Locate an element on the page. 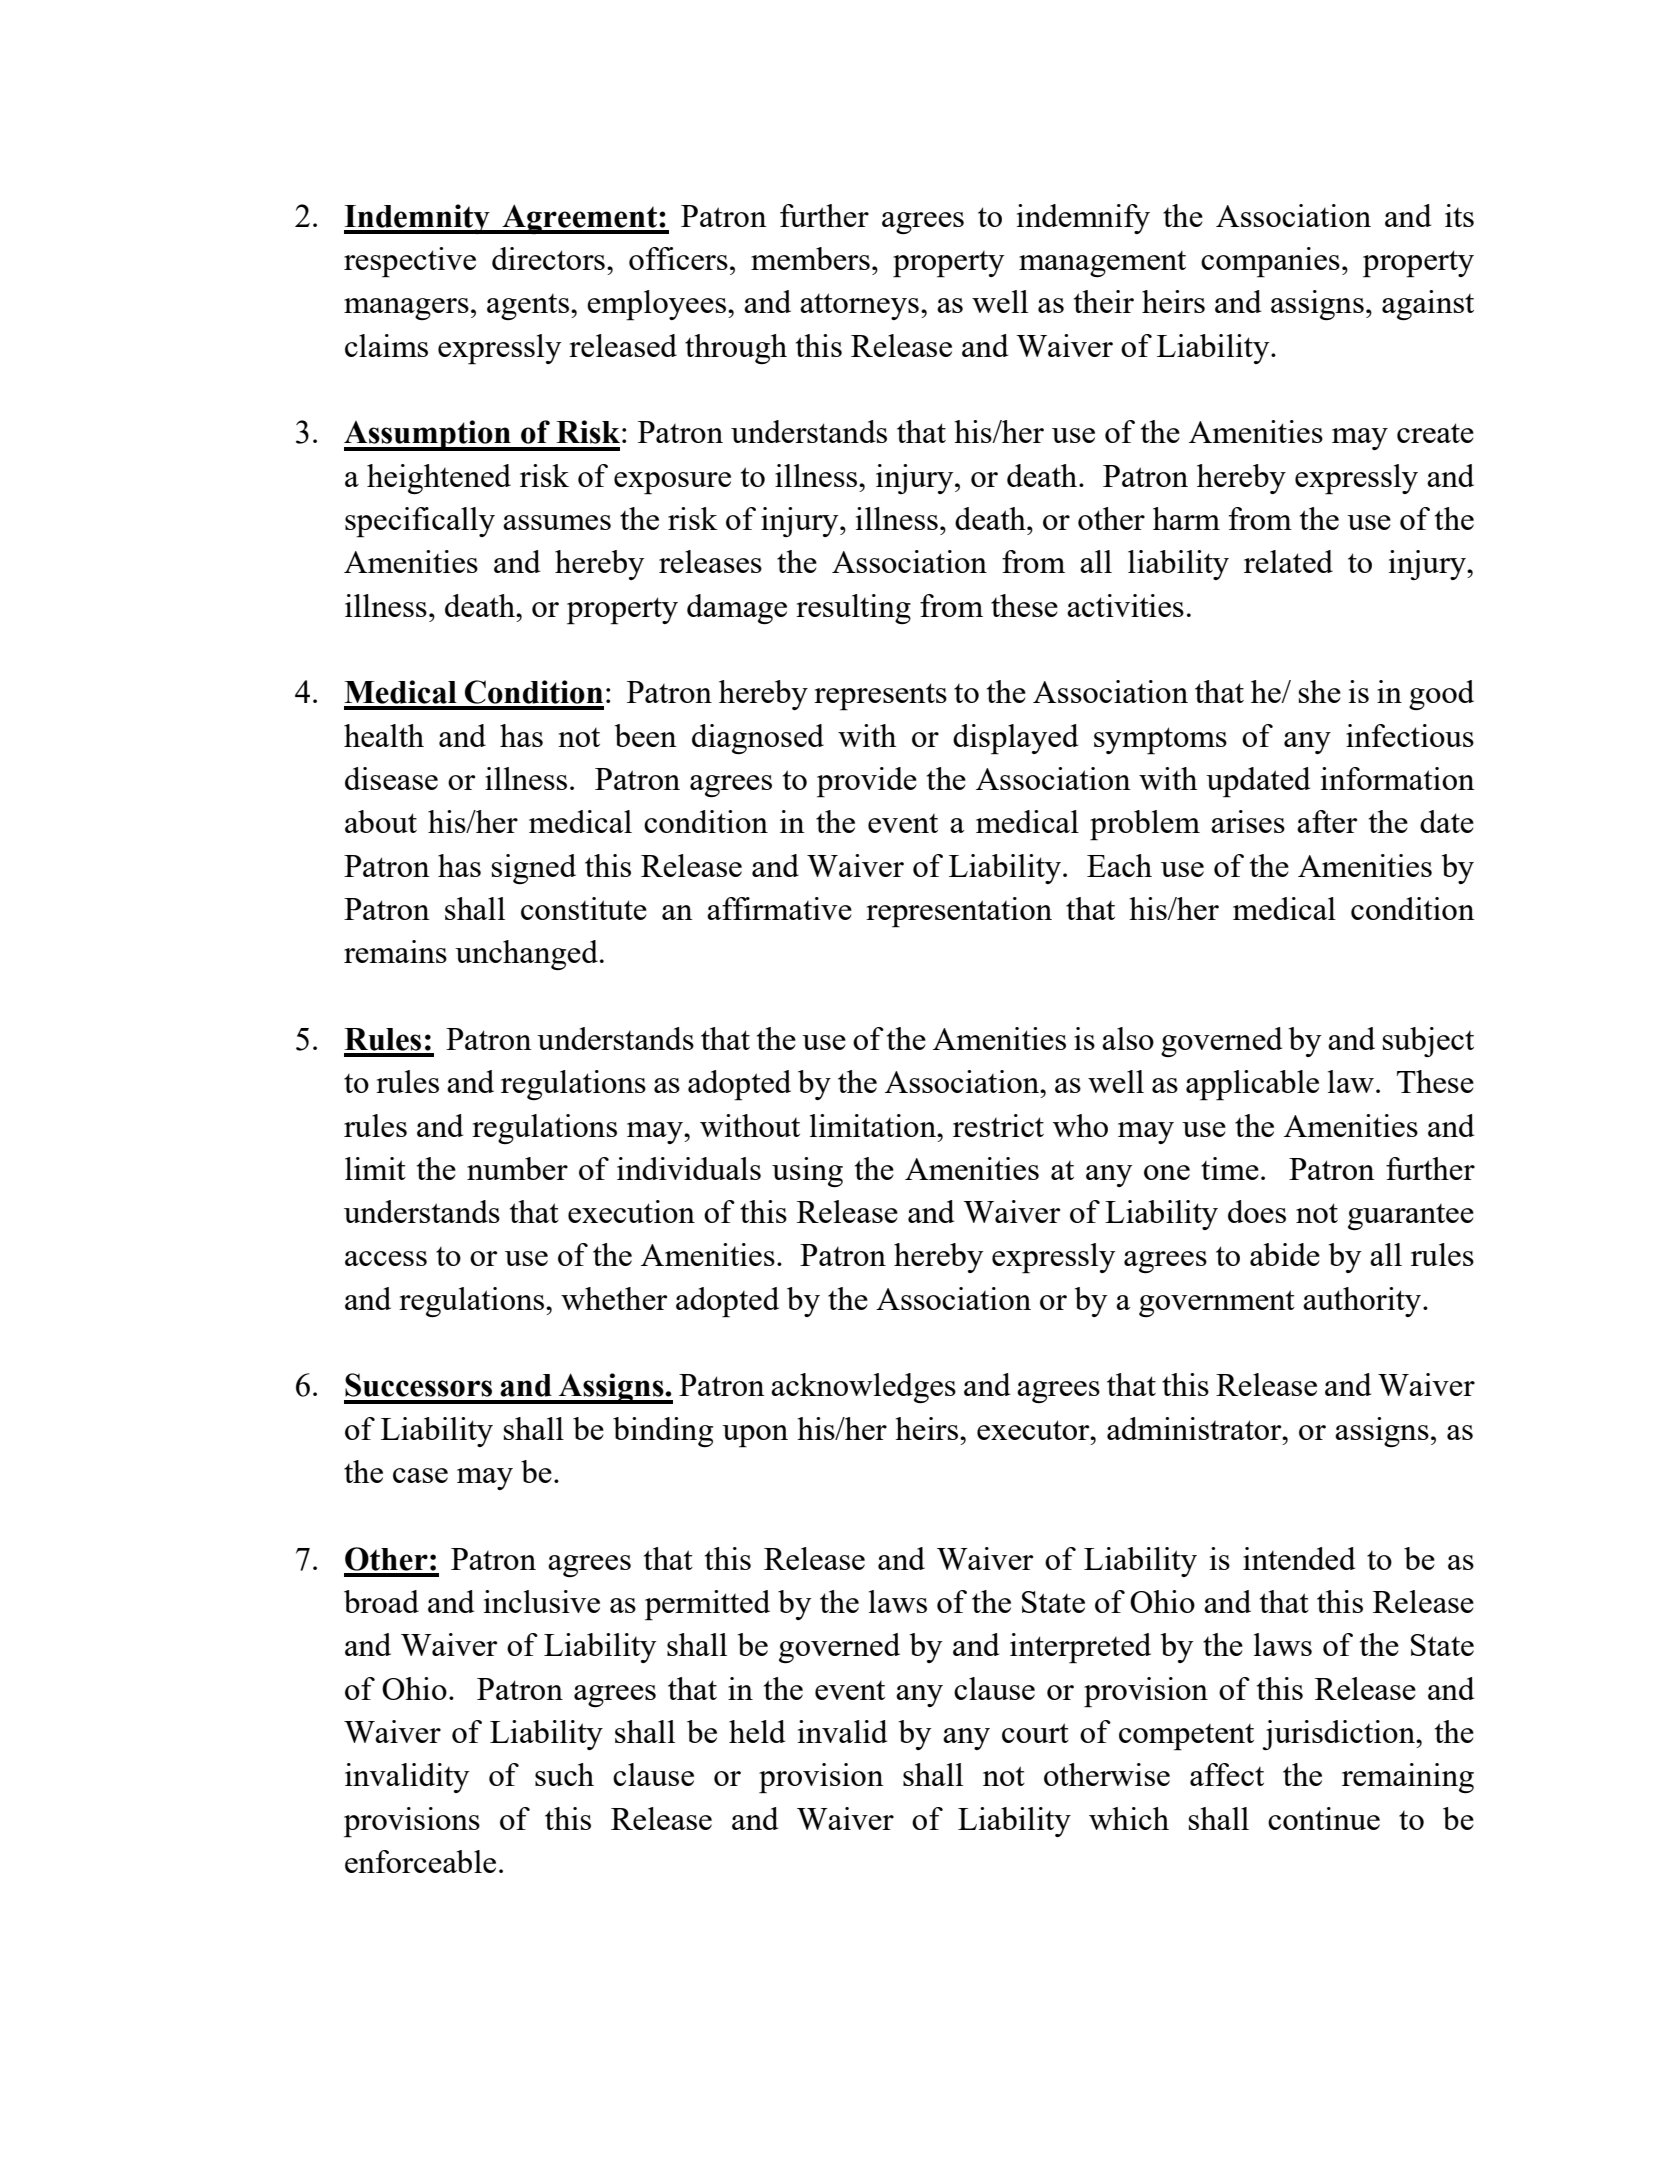 Image resolution: width=1671 pixels, height=2162 pixels. subject is located at coordinates (1428, 1042).
